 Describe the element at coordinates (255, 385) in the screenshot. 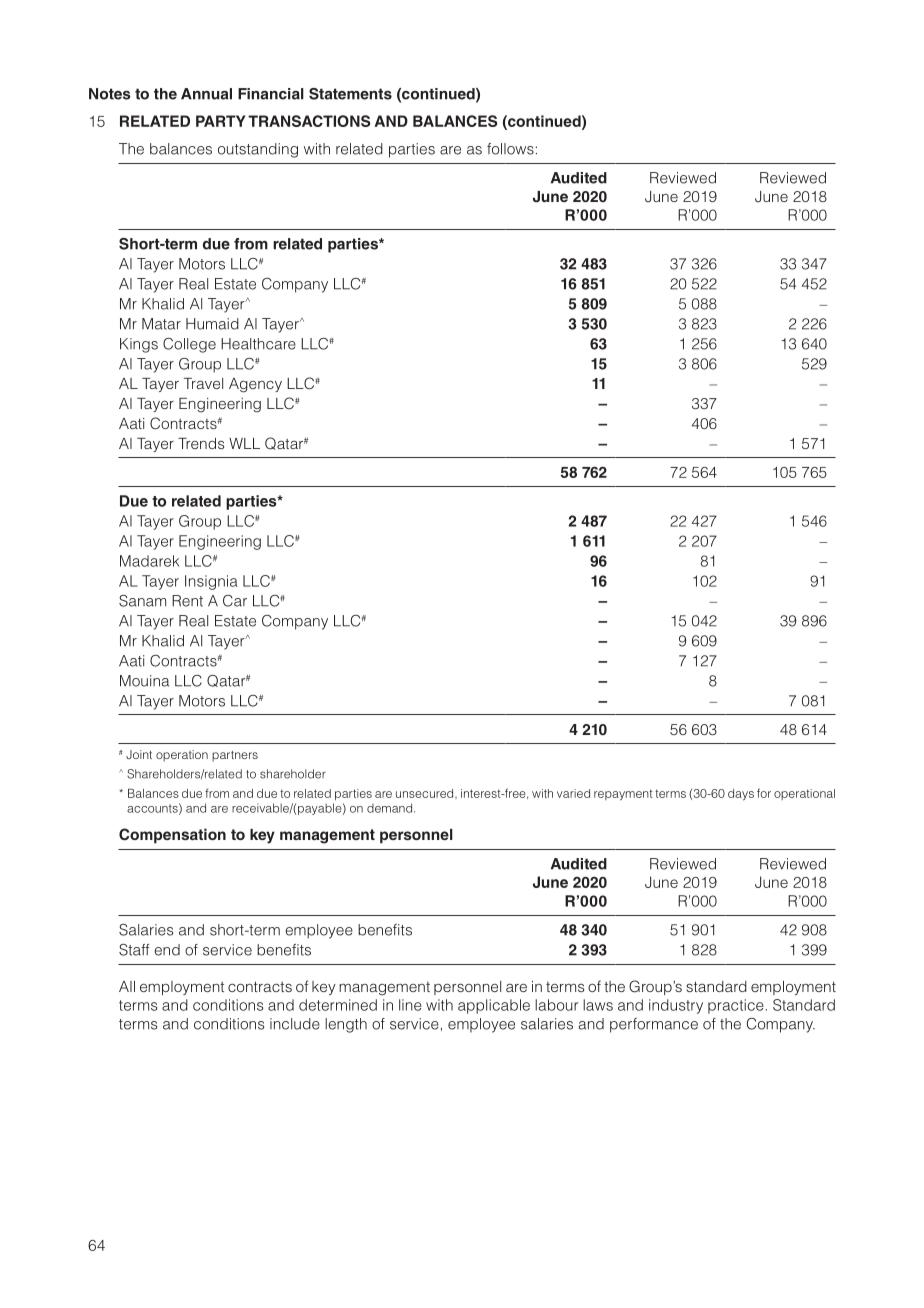

I see `Agency` at that location.
